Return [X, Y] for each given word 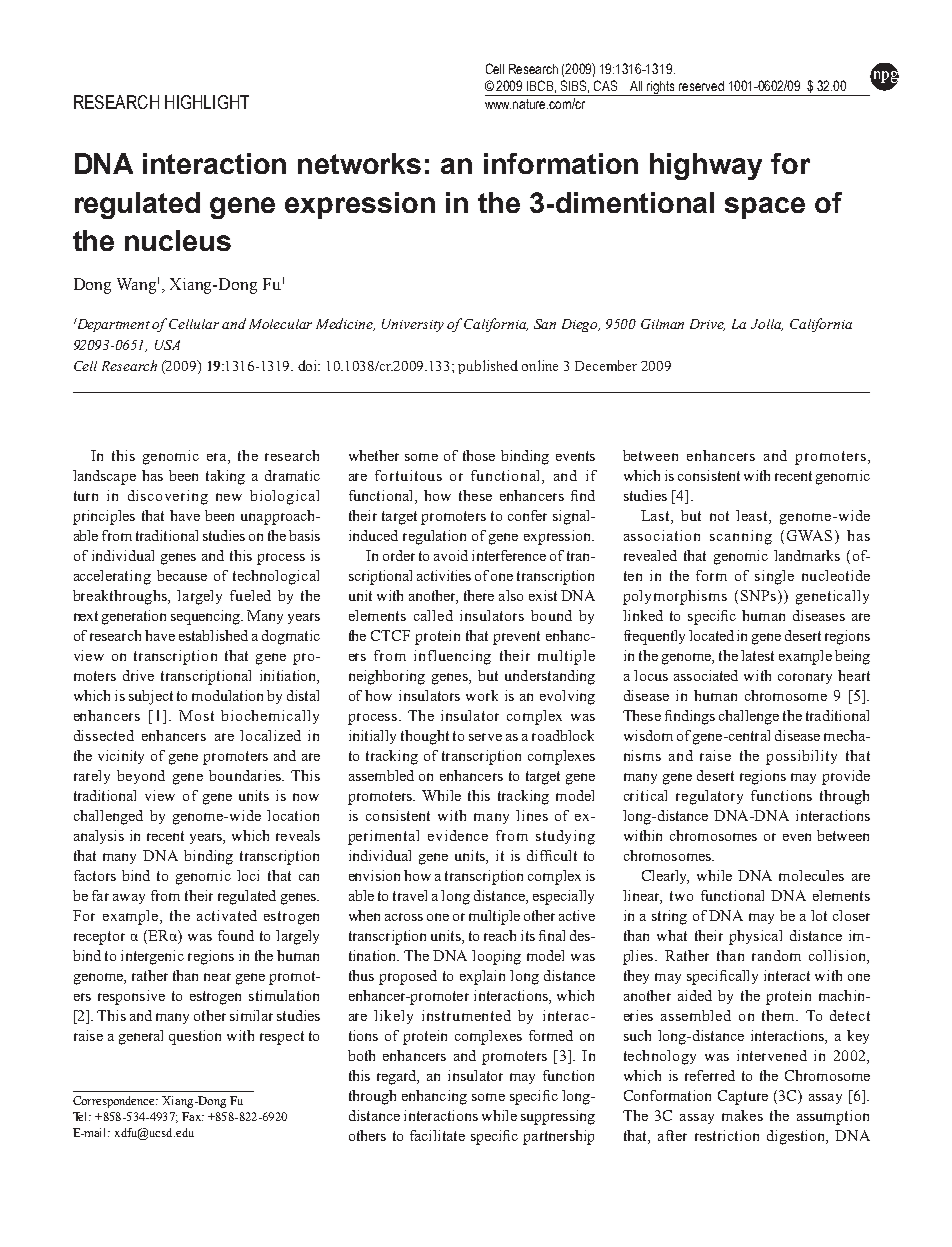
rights [662, 88]
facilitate [437, 1135]
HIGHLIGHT [207, 102]
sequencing [207, 617]
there [479, 595]
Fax [192, 1116]
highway [706, 166]
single [774, 577]
